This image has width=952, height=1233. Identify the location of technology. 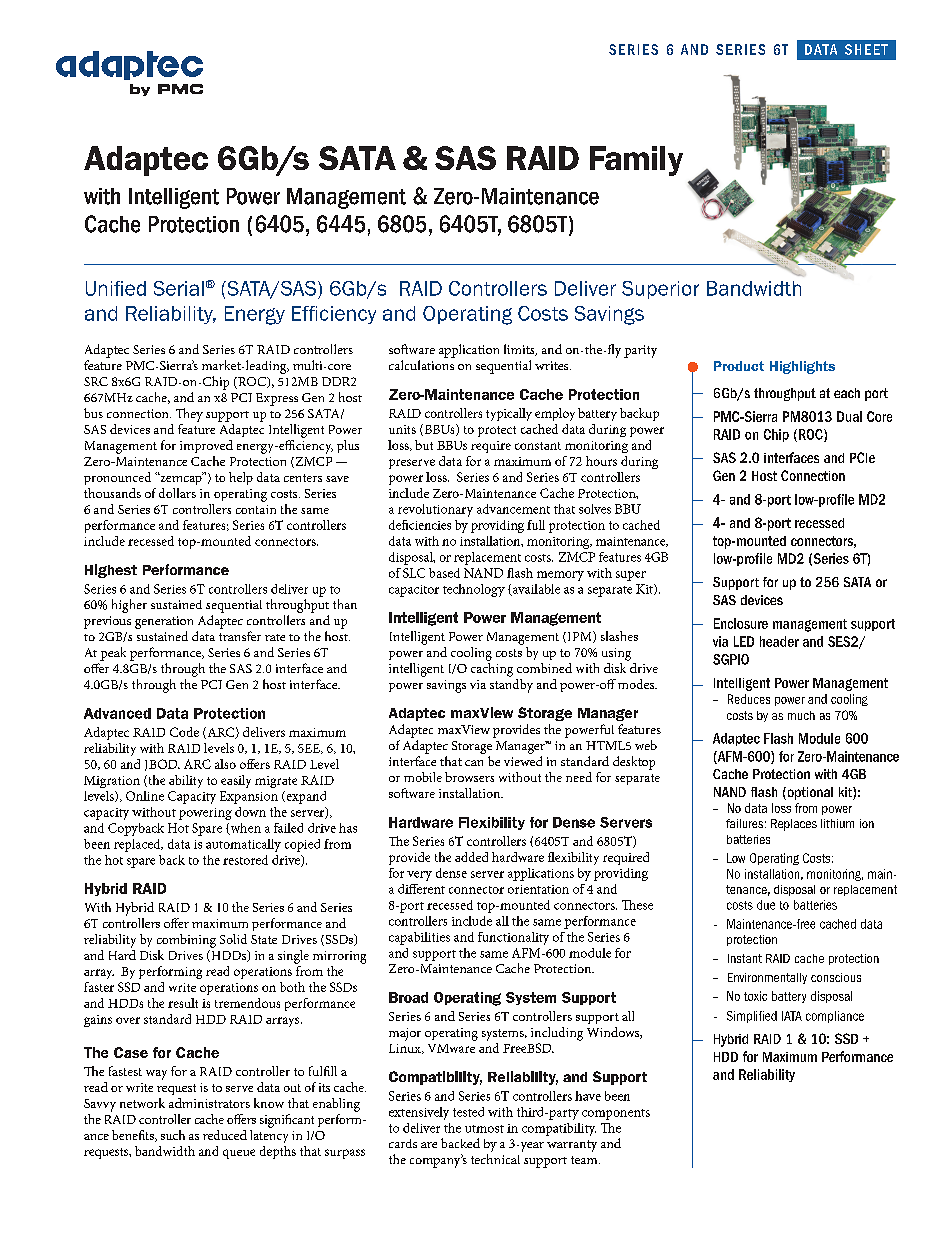
(474, 590).
